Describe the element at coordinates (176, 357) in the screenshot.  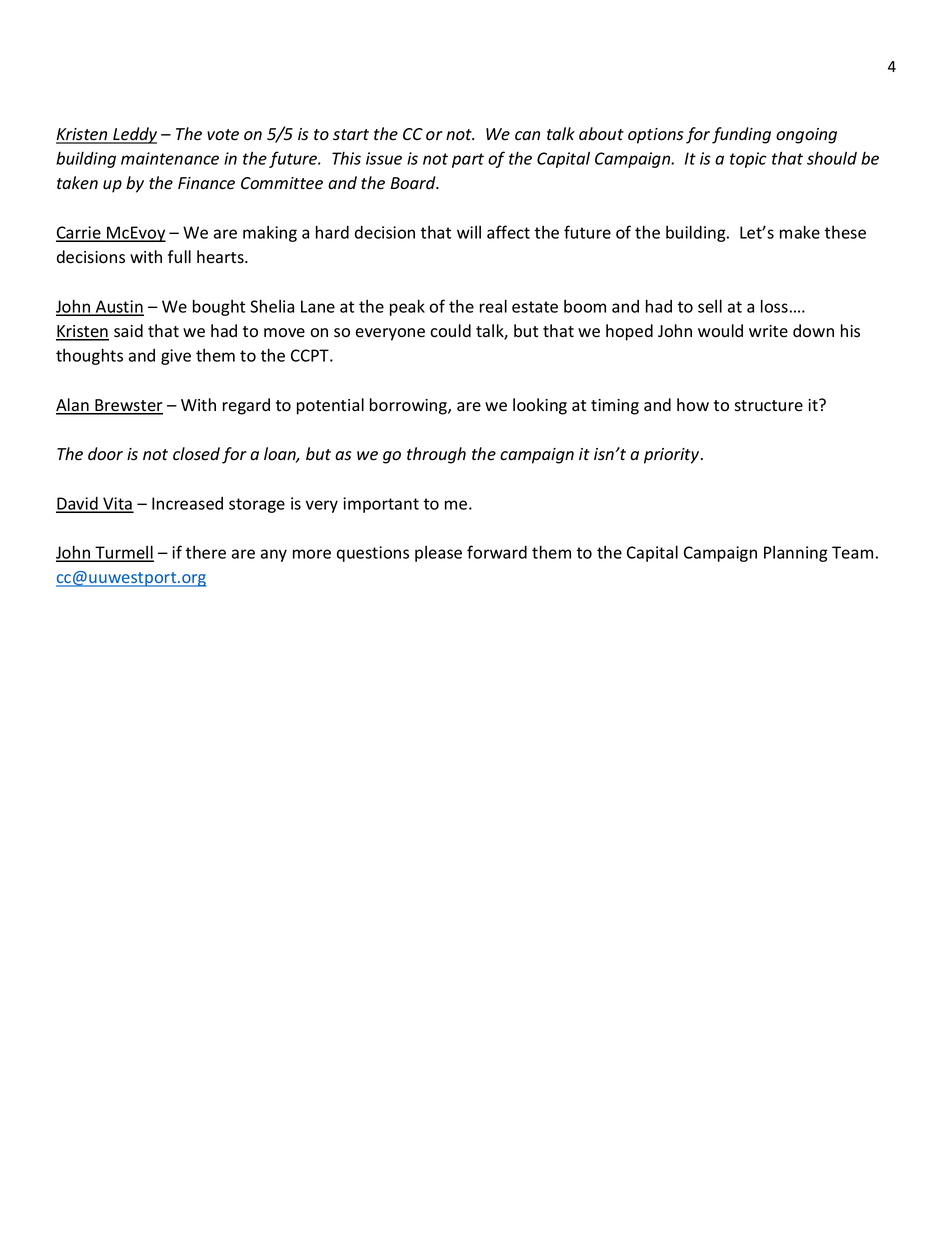
I see `give` at that location.
